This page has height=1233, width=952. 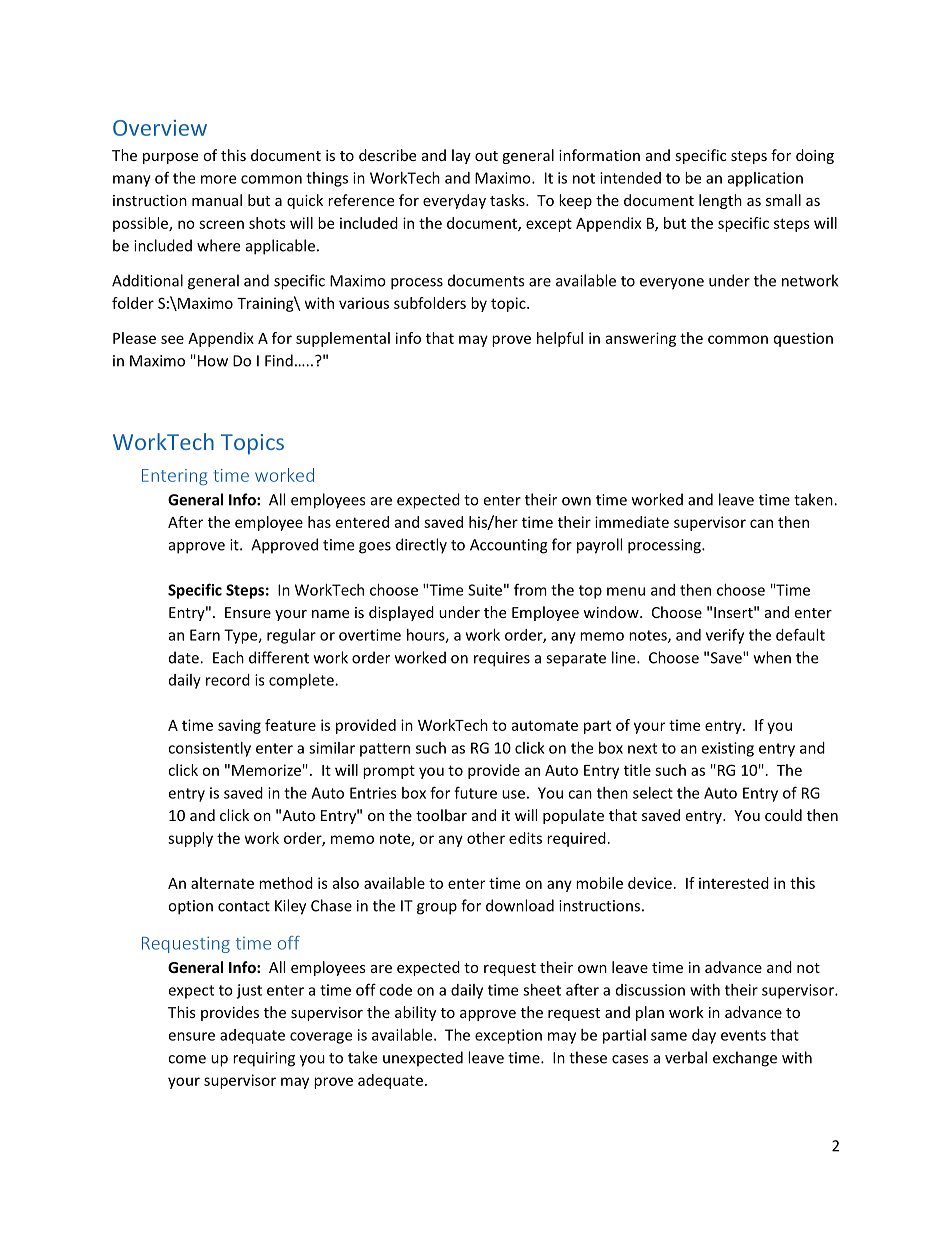 What do you see at coordinates (509, 546) in the page?
I see `Accounting` at bounding box center [509, 546].
